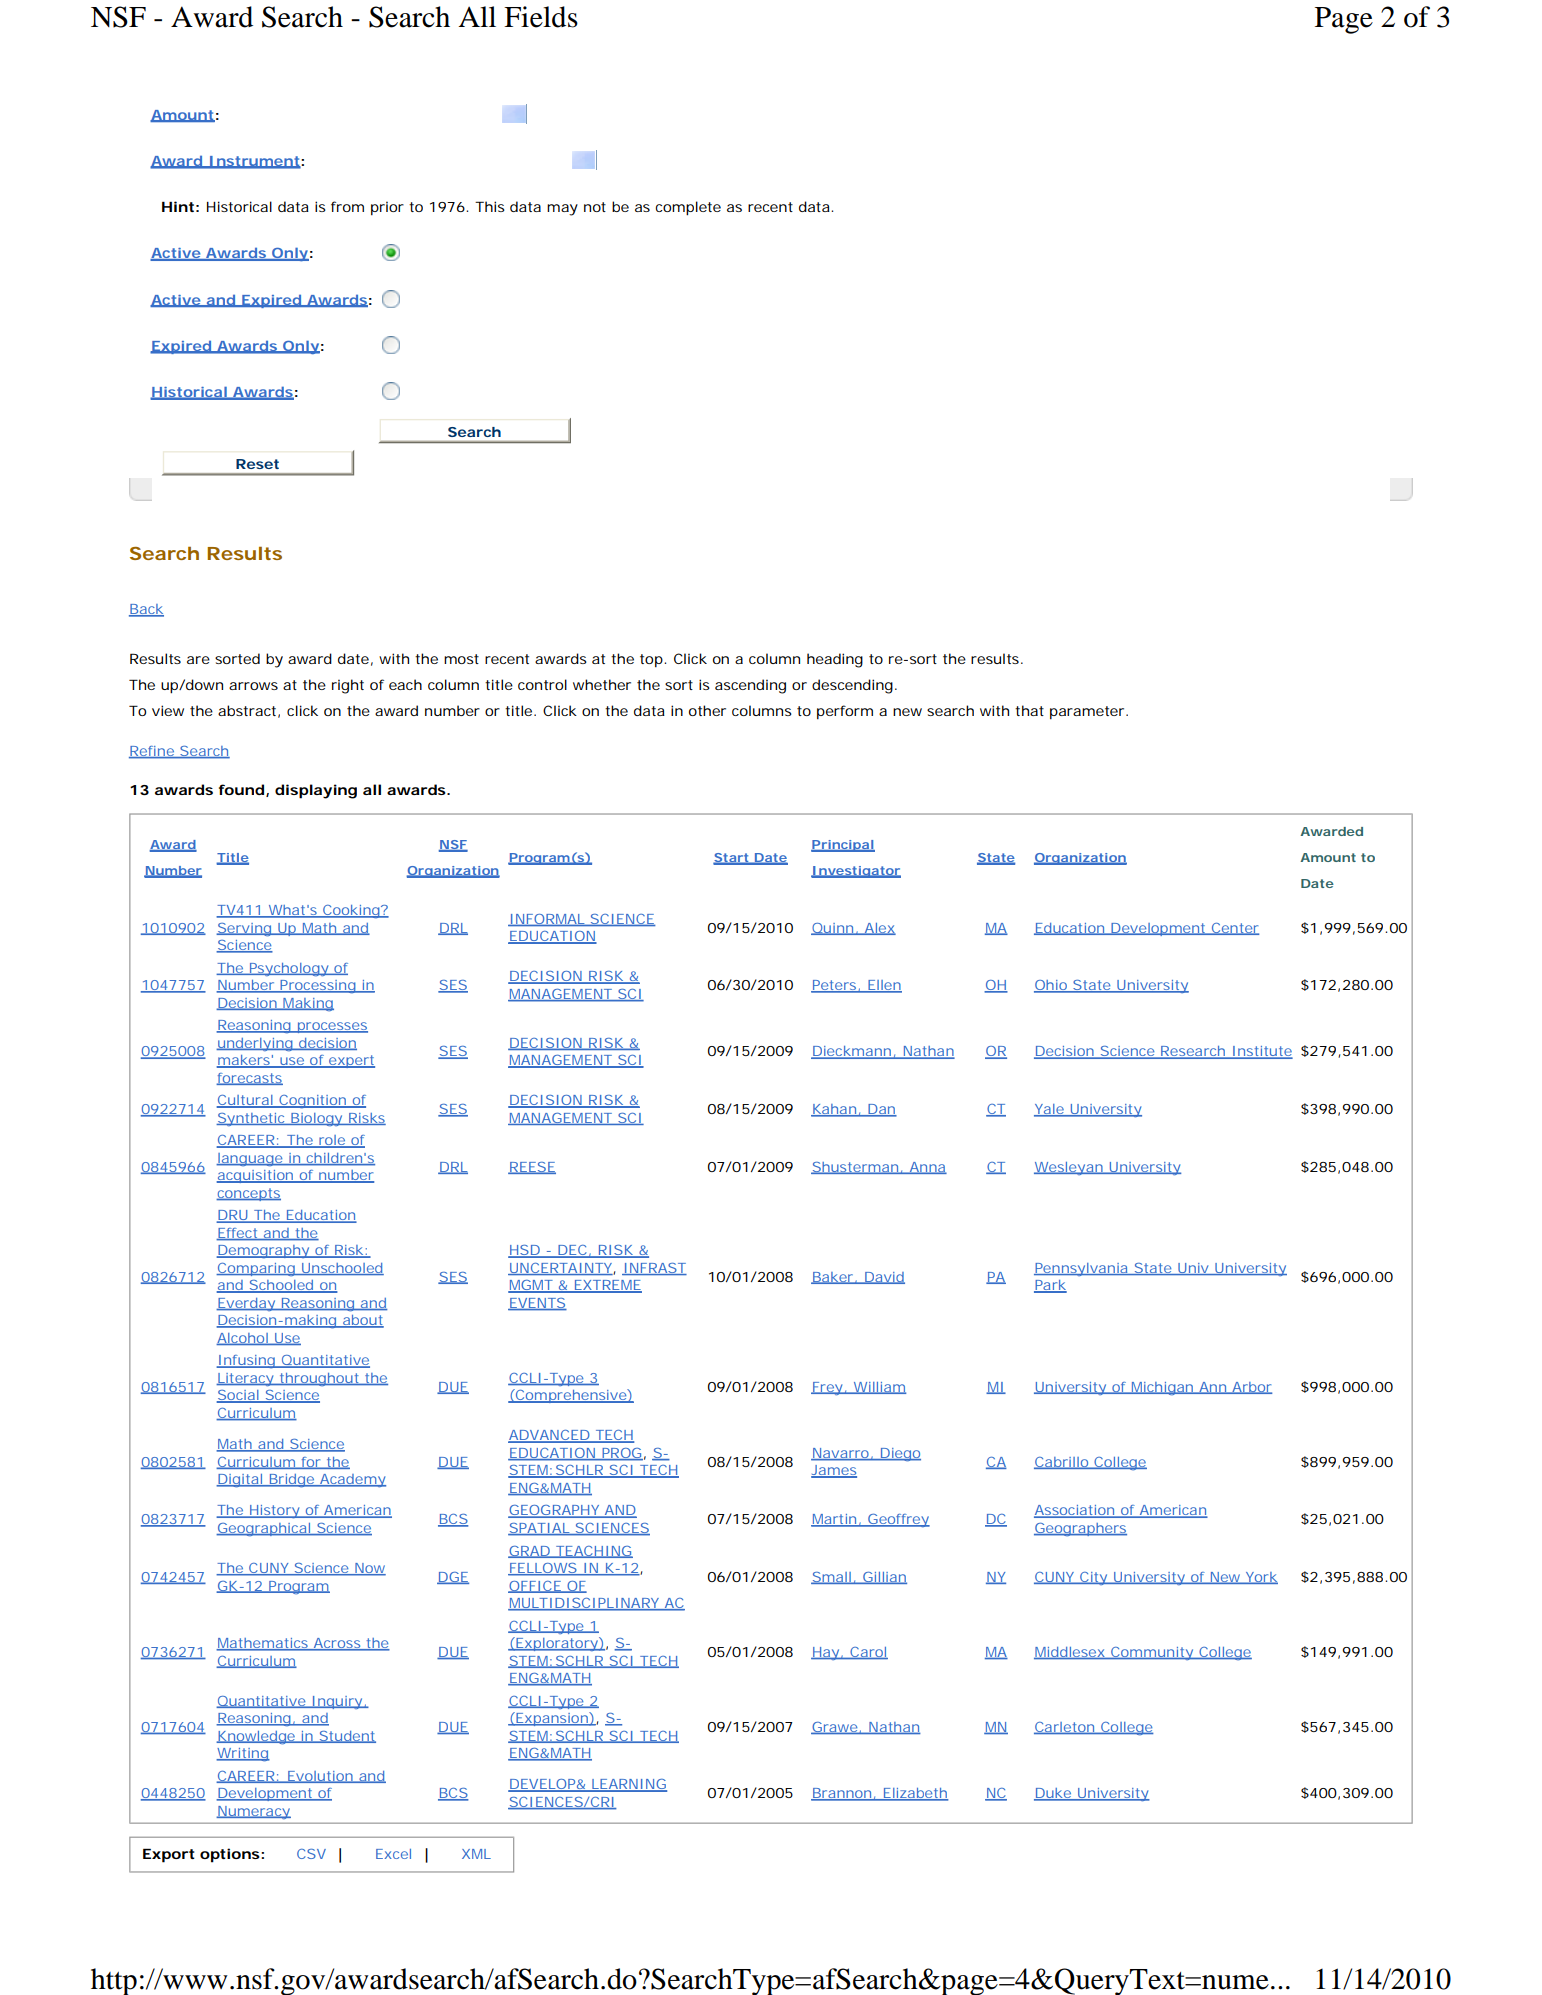 Image resolution: width=1542 pixels, height=1995 pixels. What do you see at coordinates (833, 929) in the page?
I see `Quinn` at bounding box center [833, 929].
